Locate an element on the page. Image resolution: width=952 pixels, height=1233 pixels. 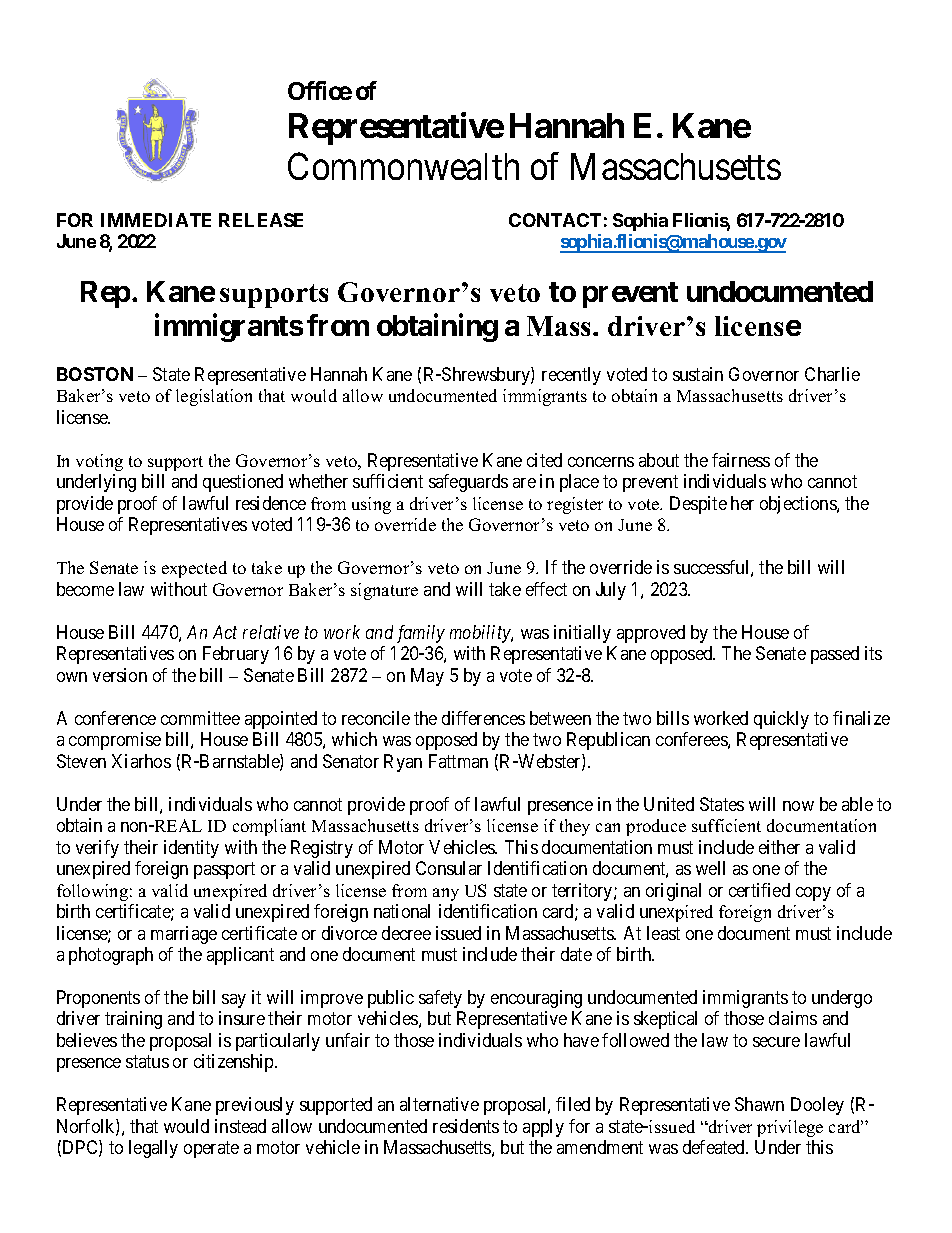
CONTACT is located at coordinates (555, 220).
